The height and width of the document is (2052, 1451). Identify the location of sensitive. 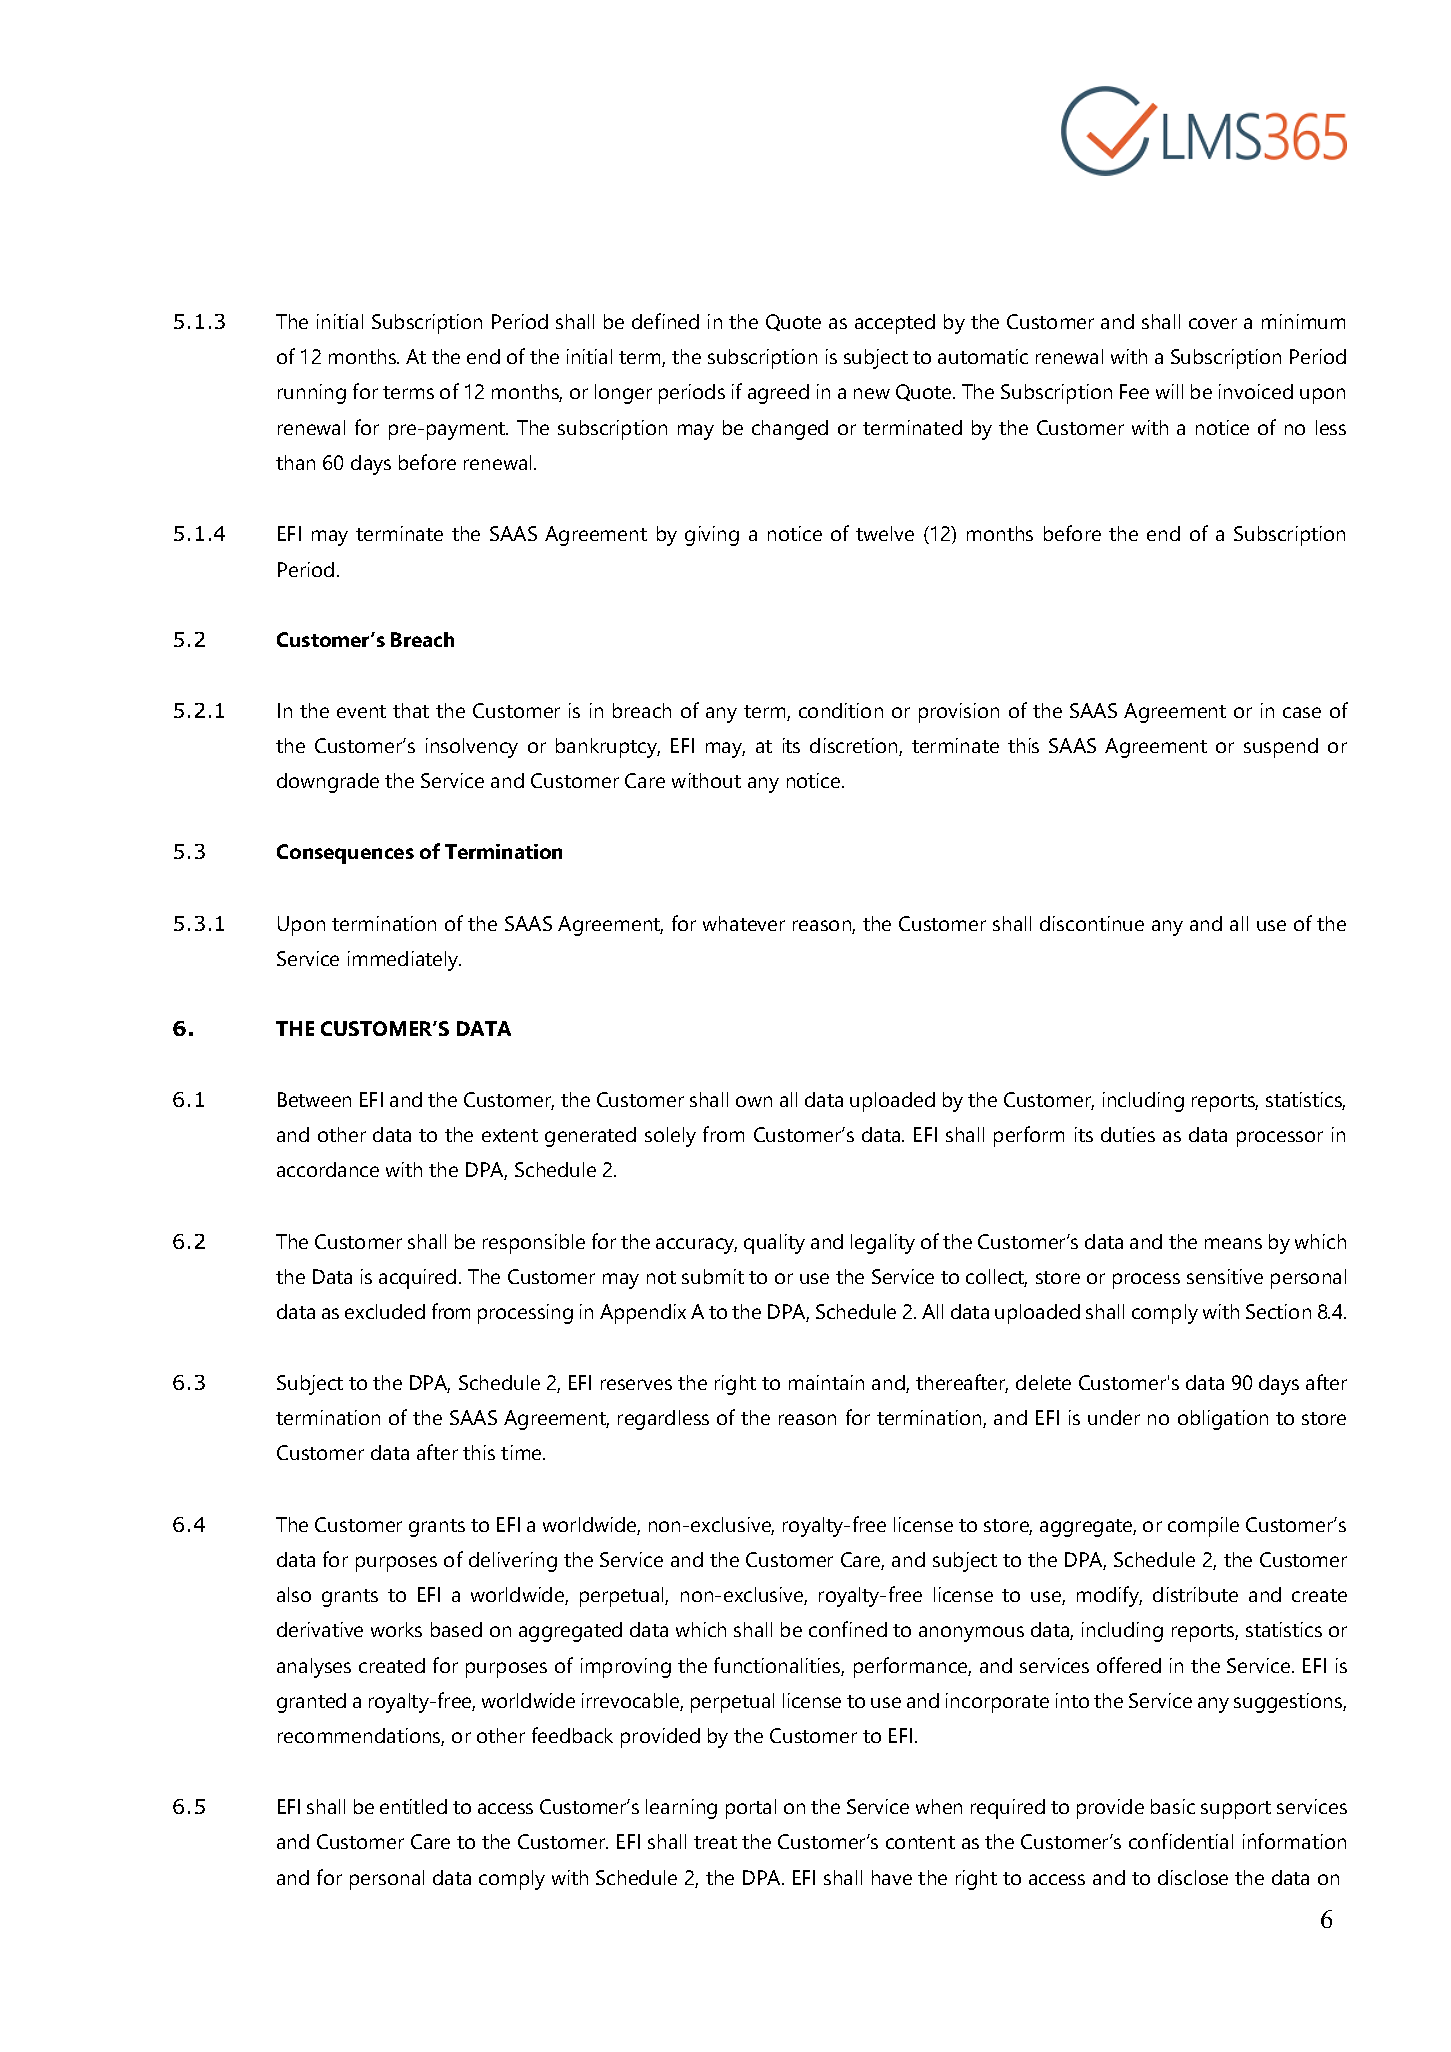
(1225, 1276).
